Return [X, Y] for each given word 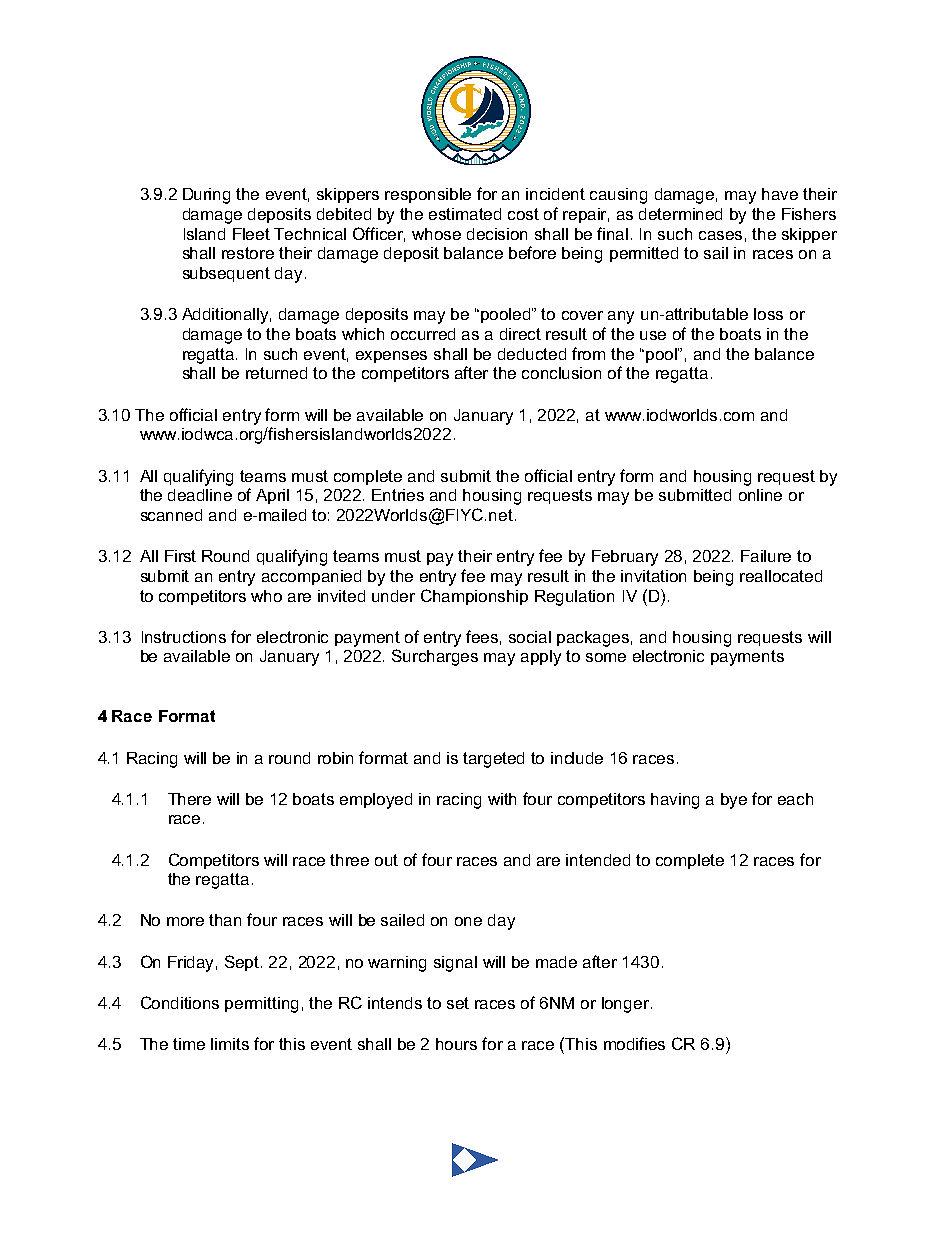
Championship [474, 597]
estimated [465, 214]
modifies [634, 1043]
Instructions [184, 637]
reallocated [781, 576]
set [458, 1003]
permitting [261, 1005]
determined [680, 214]
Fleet [251, 234]
